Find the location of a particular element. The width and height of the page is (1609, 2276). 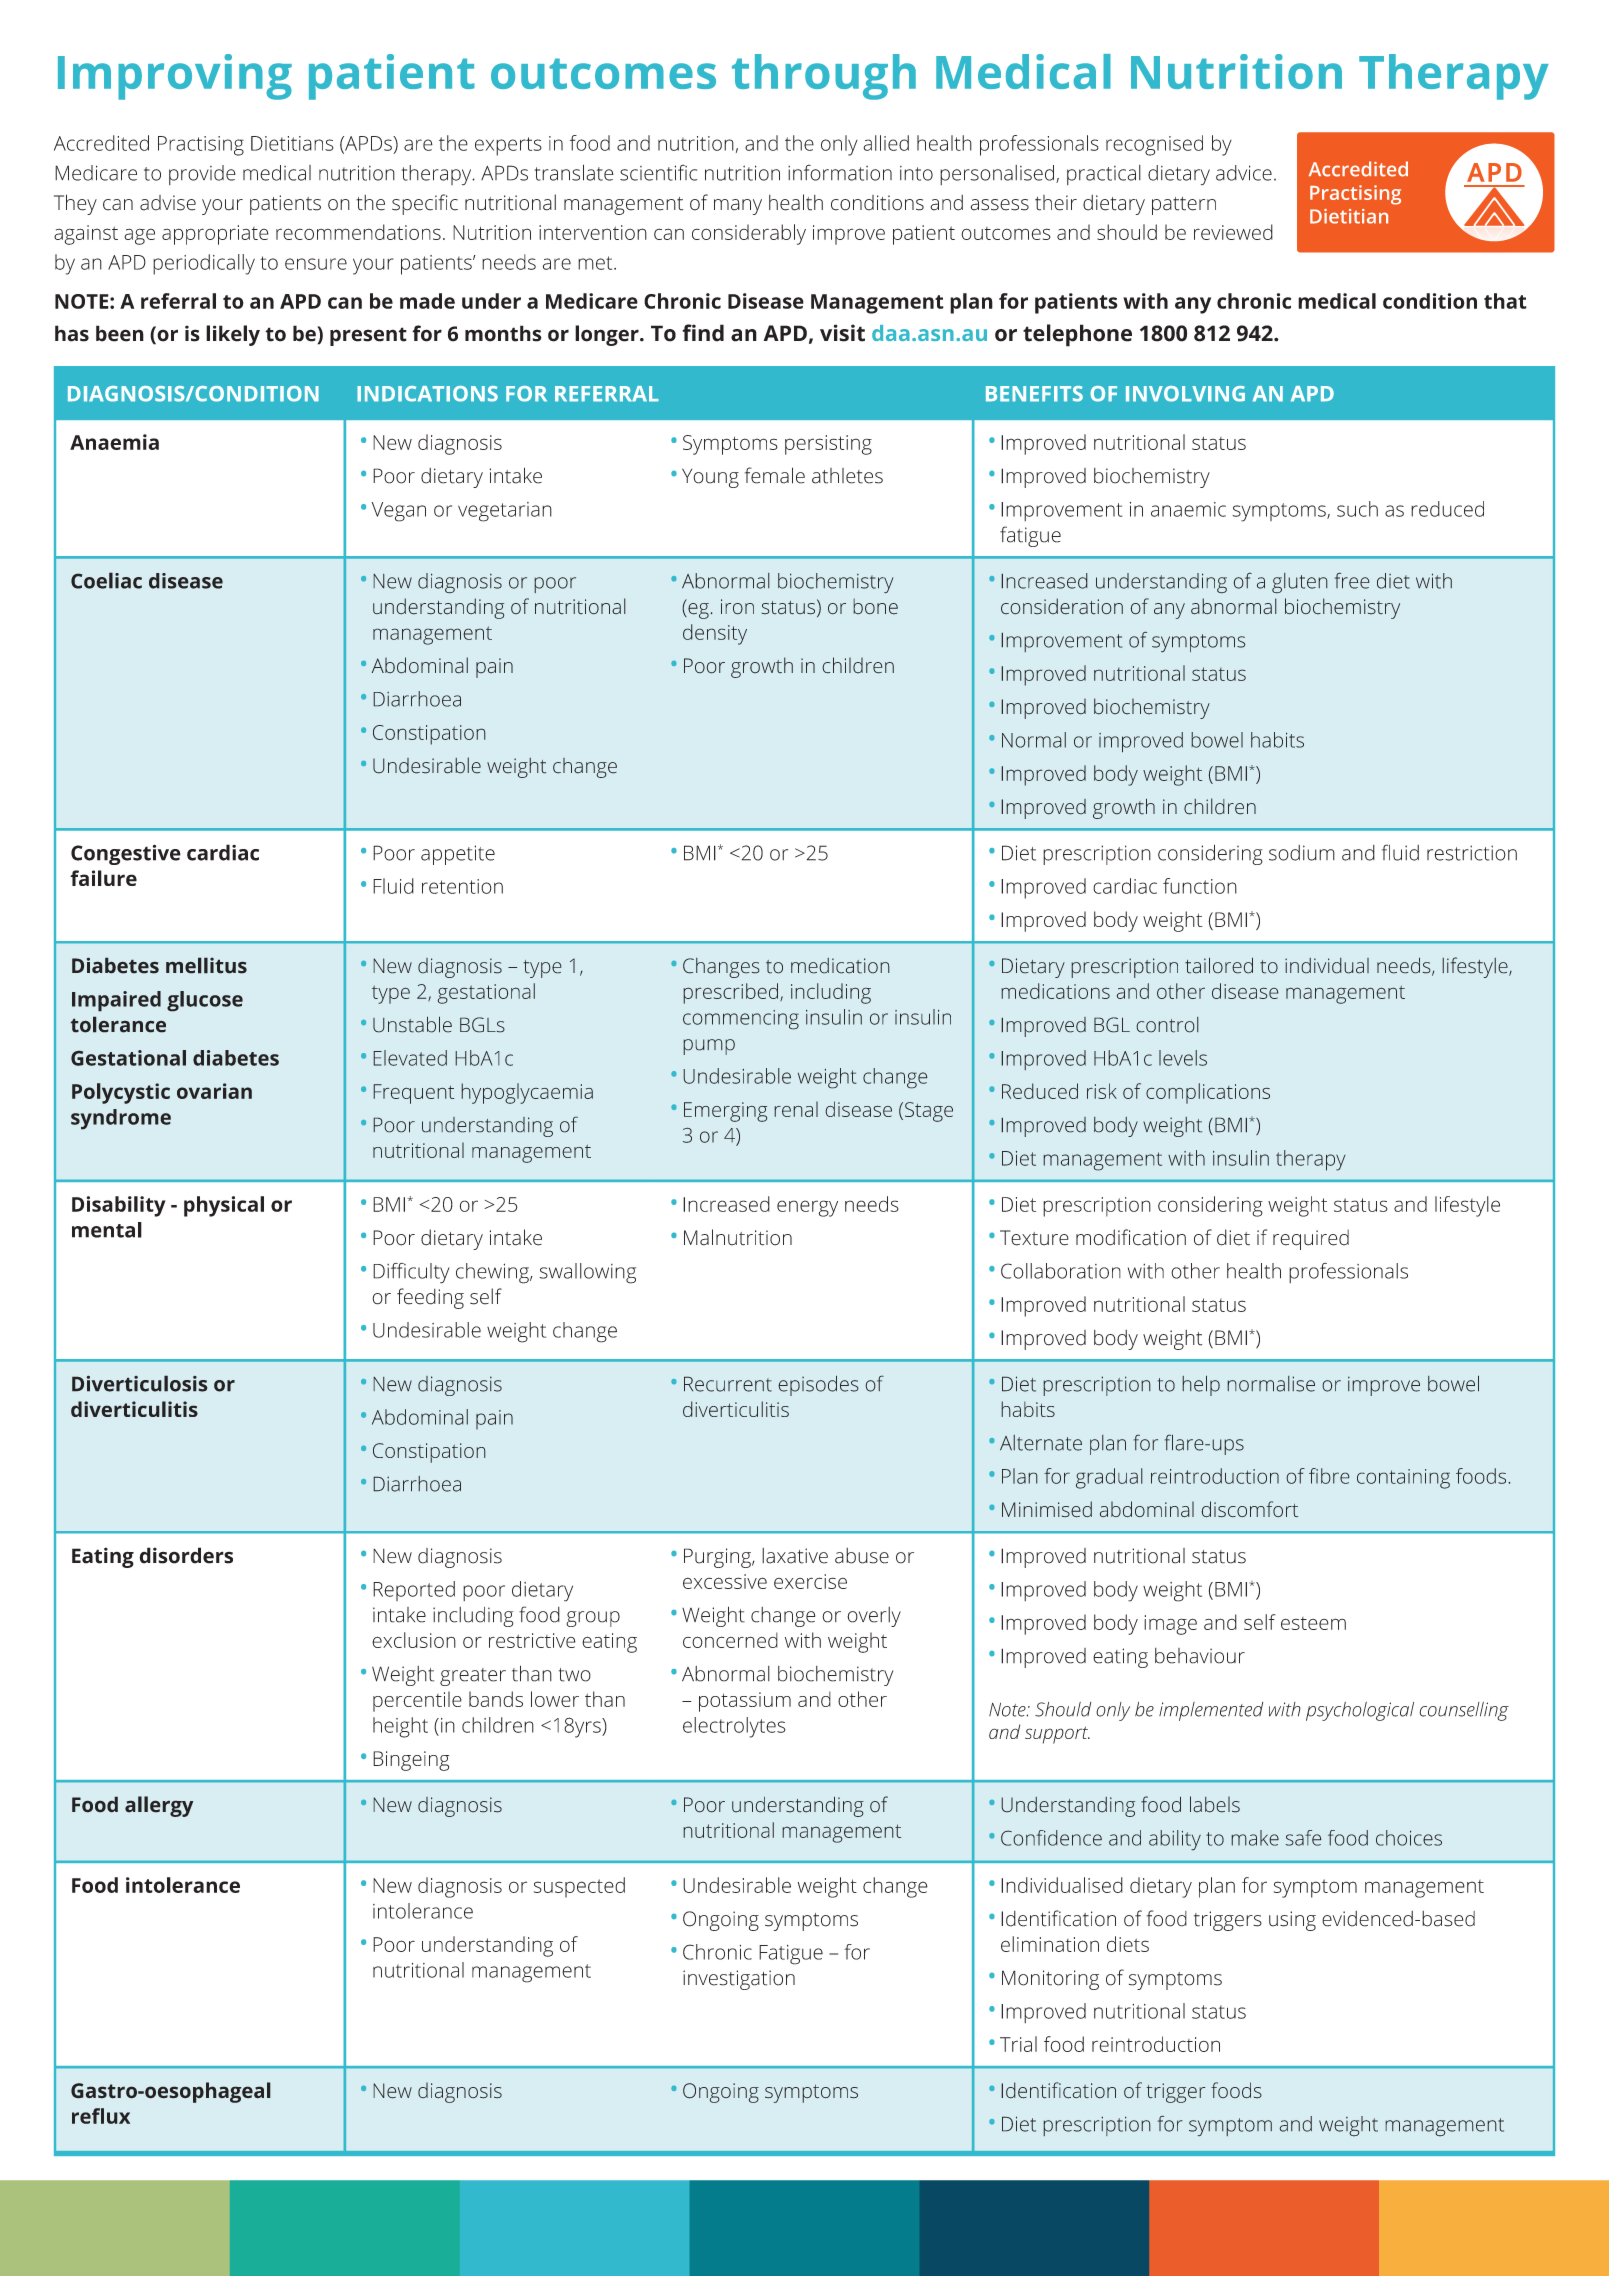

esteem is located at coordinates (1313, 1623).
